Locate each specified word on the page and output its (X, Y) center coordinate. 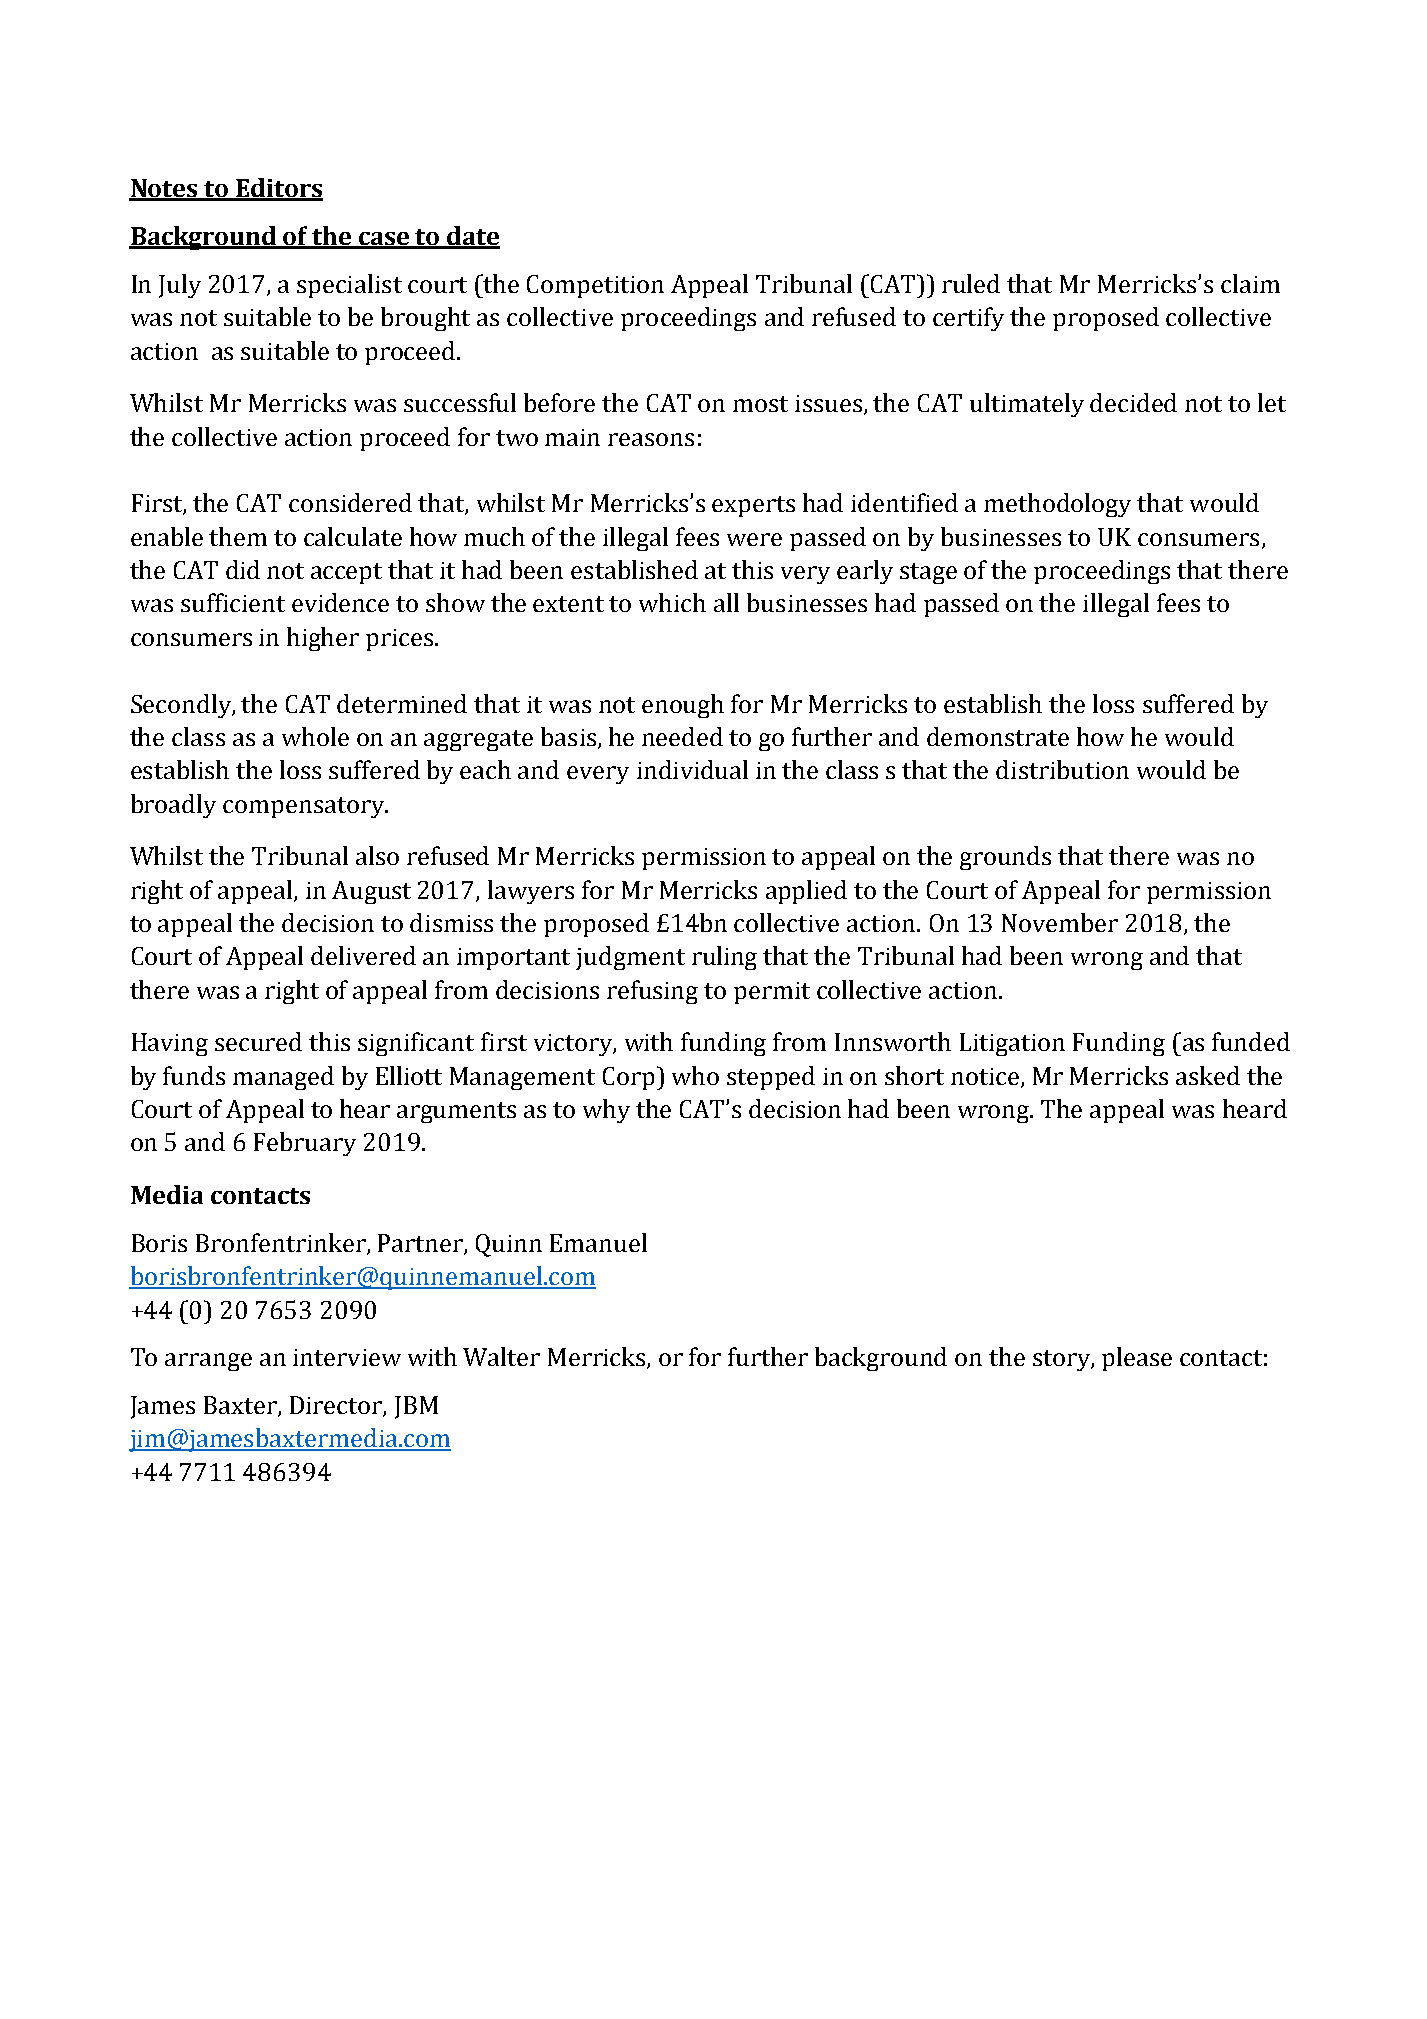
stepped (771, 1078)
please (1137, 1359)
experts (753, 506)
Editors (278, 189)
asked (1208, 1075)
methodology (1057, 505)
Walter (501, 1356)
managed (283, 1078)
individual (692, 769)
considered (350, 502)
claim (1250, 283)
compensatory (305, 807)
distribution (1062, 769)
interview (347, 1357)
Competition (595, 286)
